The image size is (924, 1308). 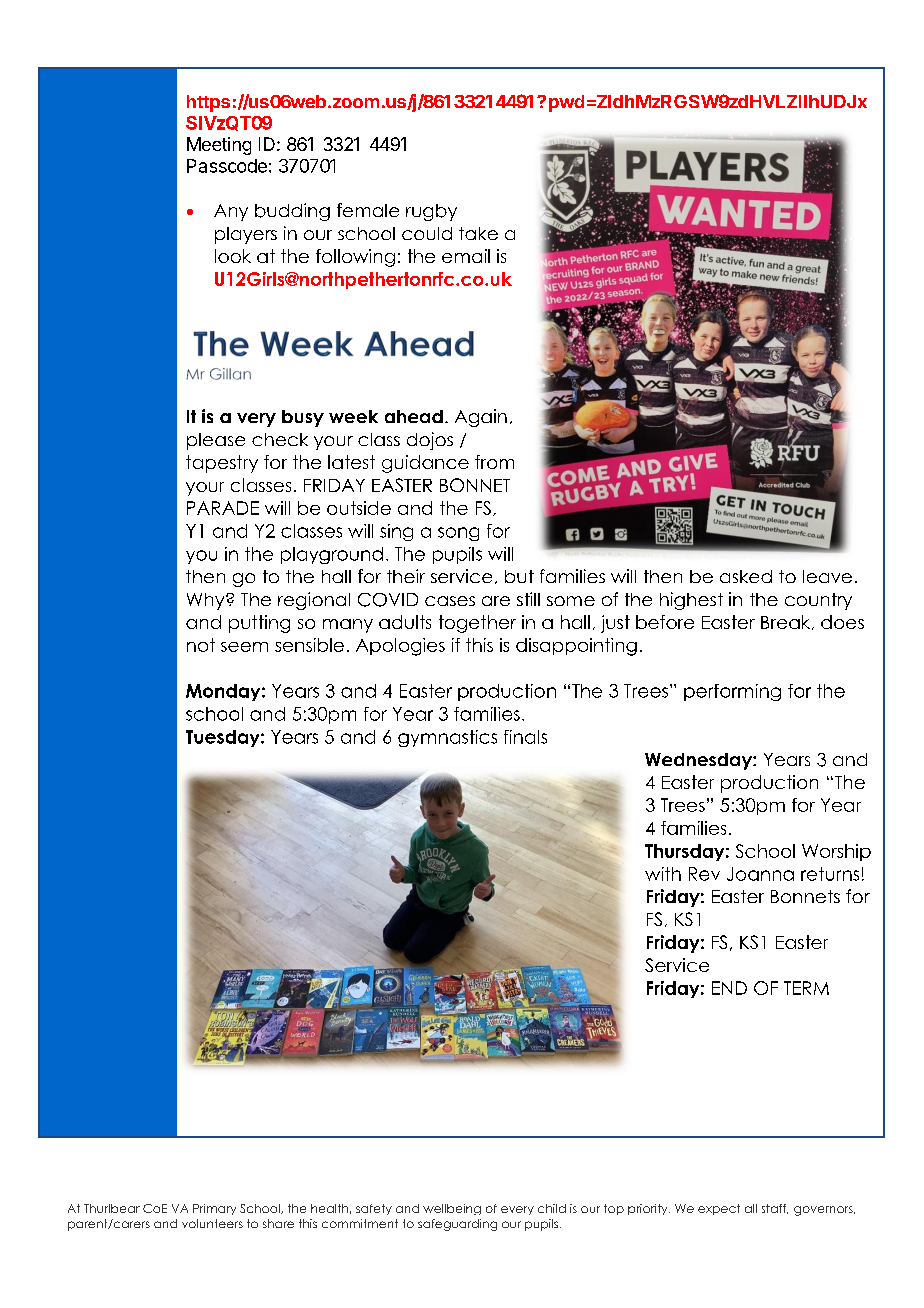 What do you see at coordinates (278, 1223) in the screenshot?
I see `share` at bounding box center [278, 1223].
